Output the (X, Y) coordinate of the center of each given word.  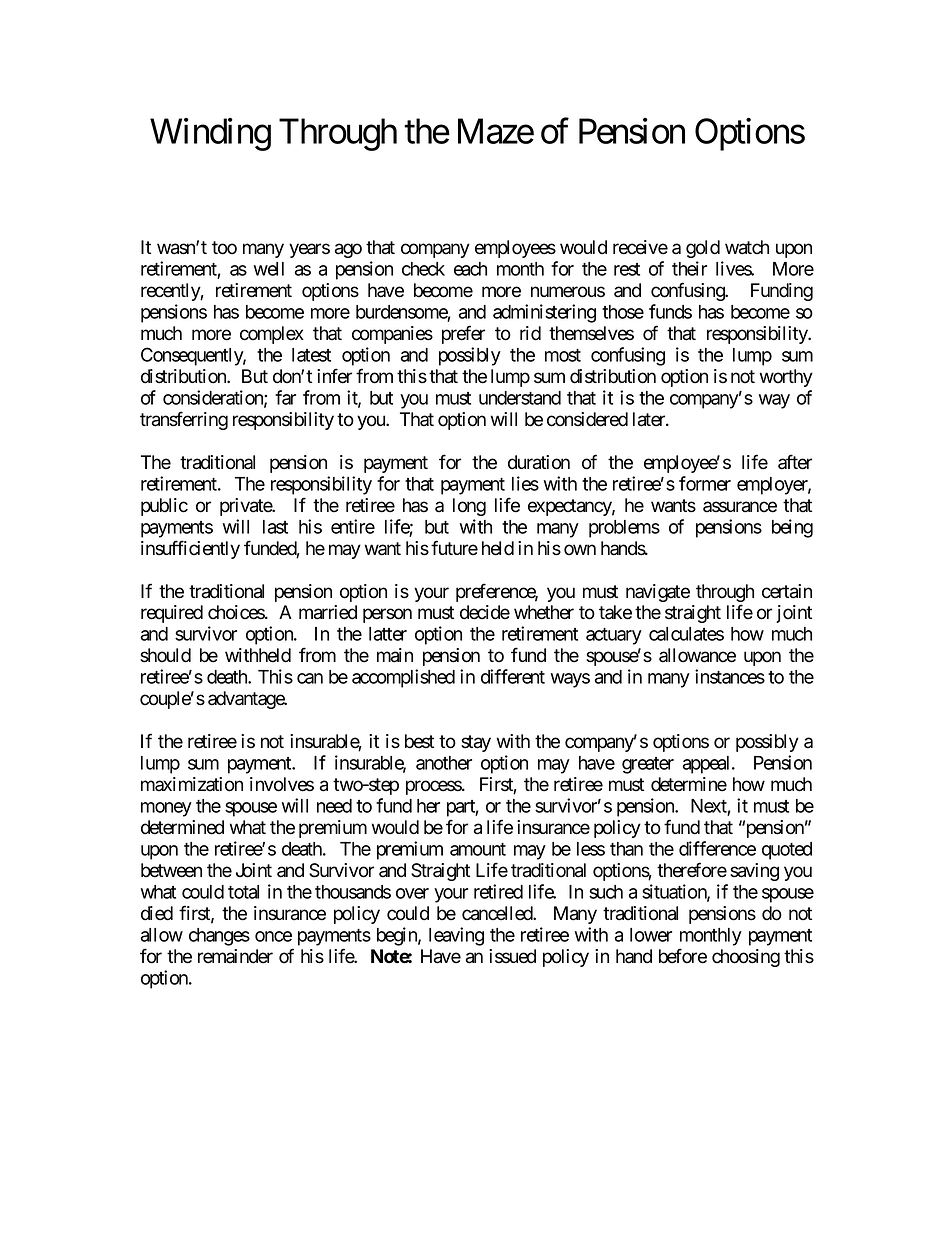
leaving (456, 936)
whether (544, 612)
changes (219, 937)
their (689, 268)
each (470, 269)
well (269, 269)
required (172, 614)
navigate (658, 593)
